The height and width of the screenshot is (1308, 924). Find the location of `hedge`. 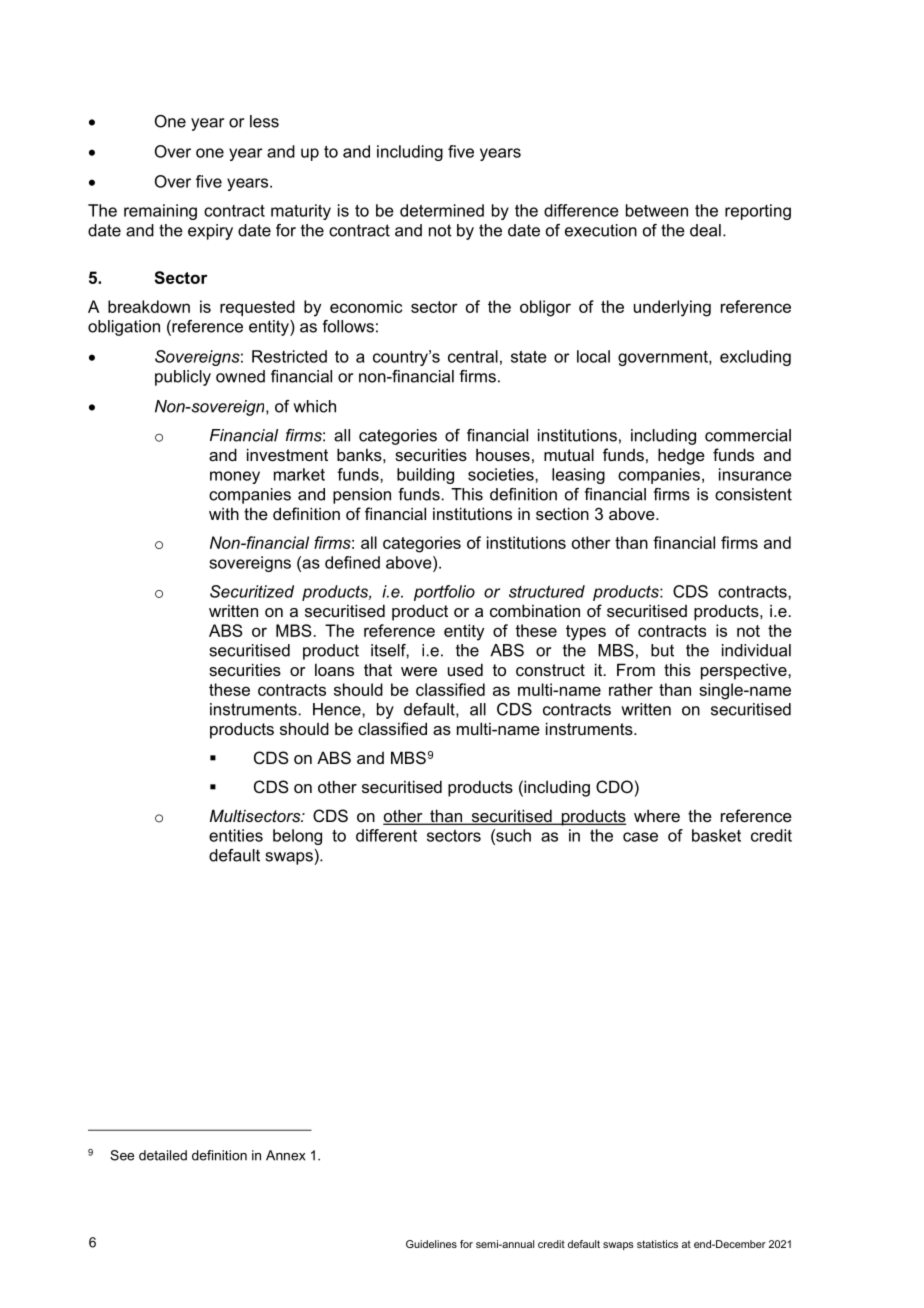

hedge is located at coordinates (681, 456).
